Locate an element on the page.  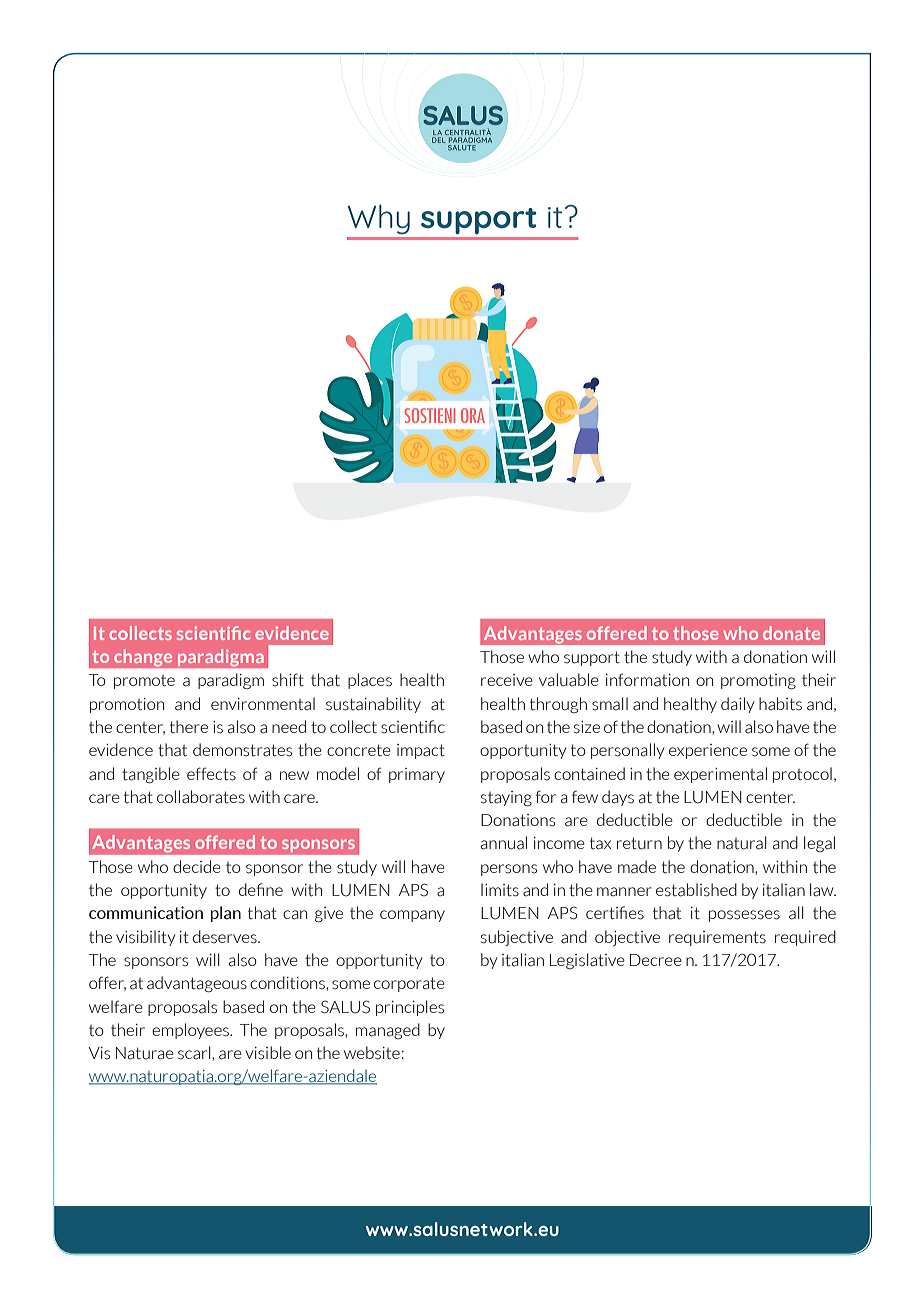
there is located at coordinates (189, 726).
